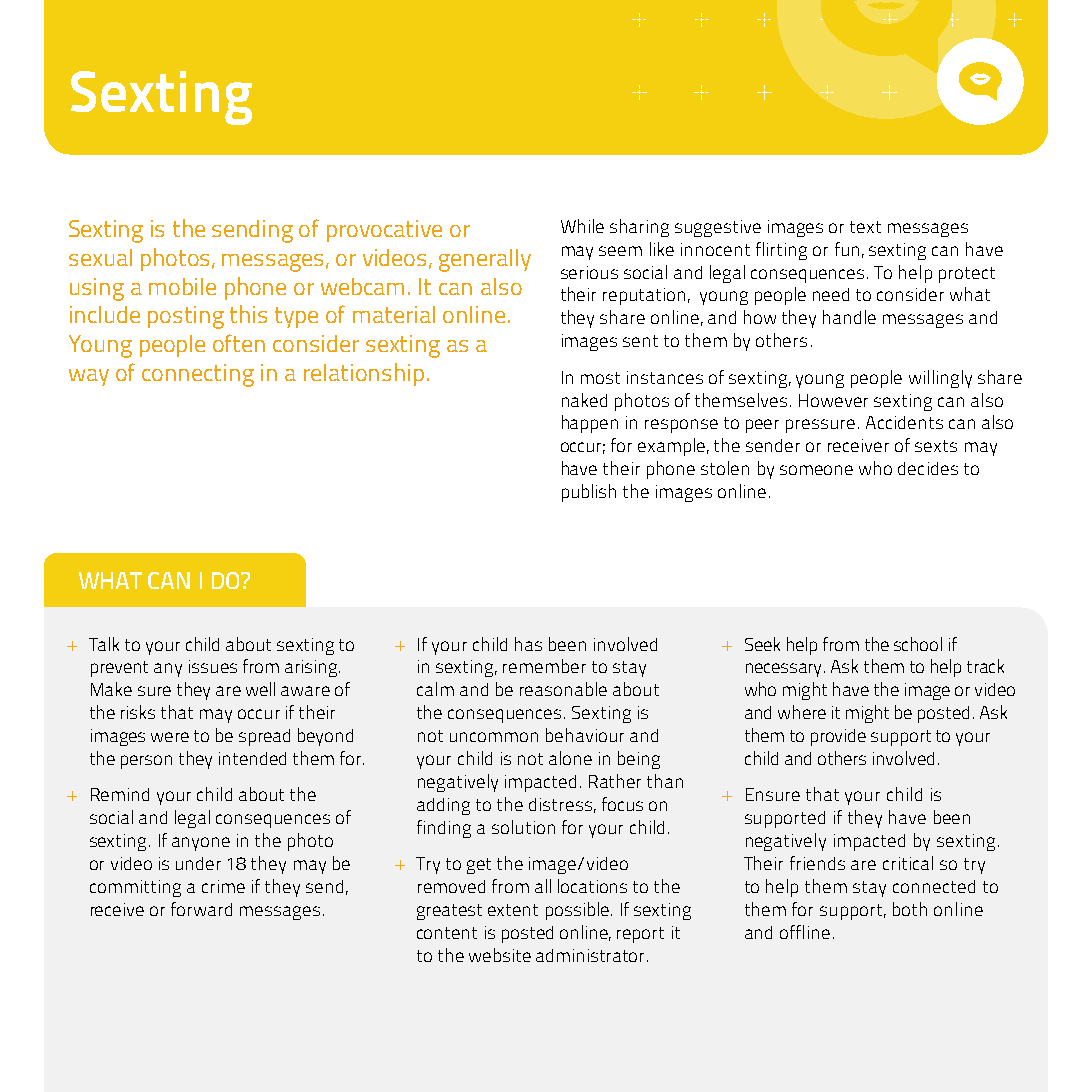 The image size is (1092, 1092). Describe the element at coordinates (513, 910) in the screenshot. I see `extent` at that location.
